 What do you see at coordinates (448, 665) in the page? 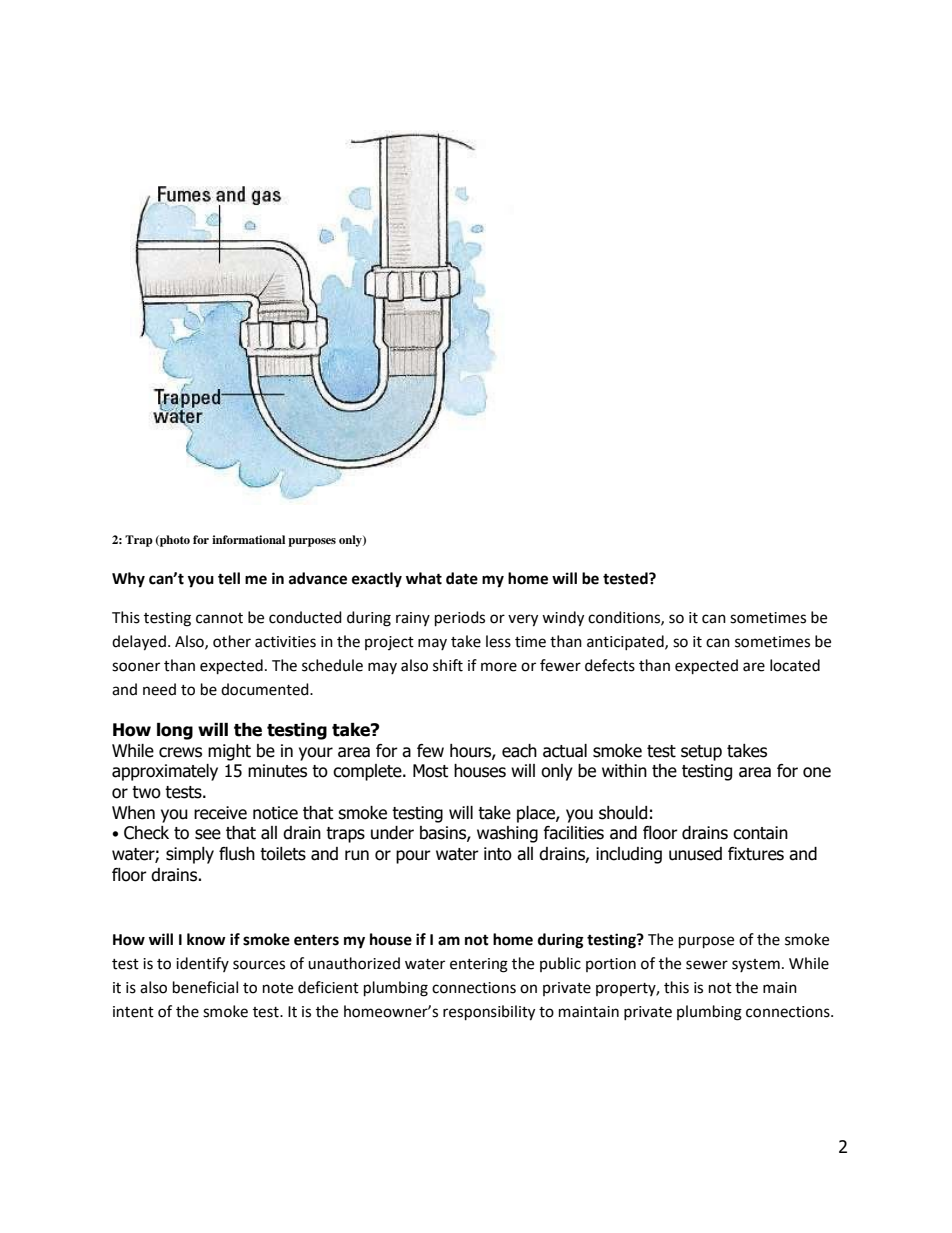
I see `shift` at bounding box center [448, 665].
